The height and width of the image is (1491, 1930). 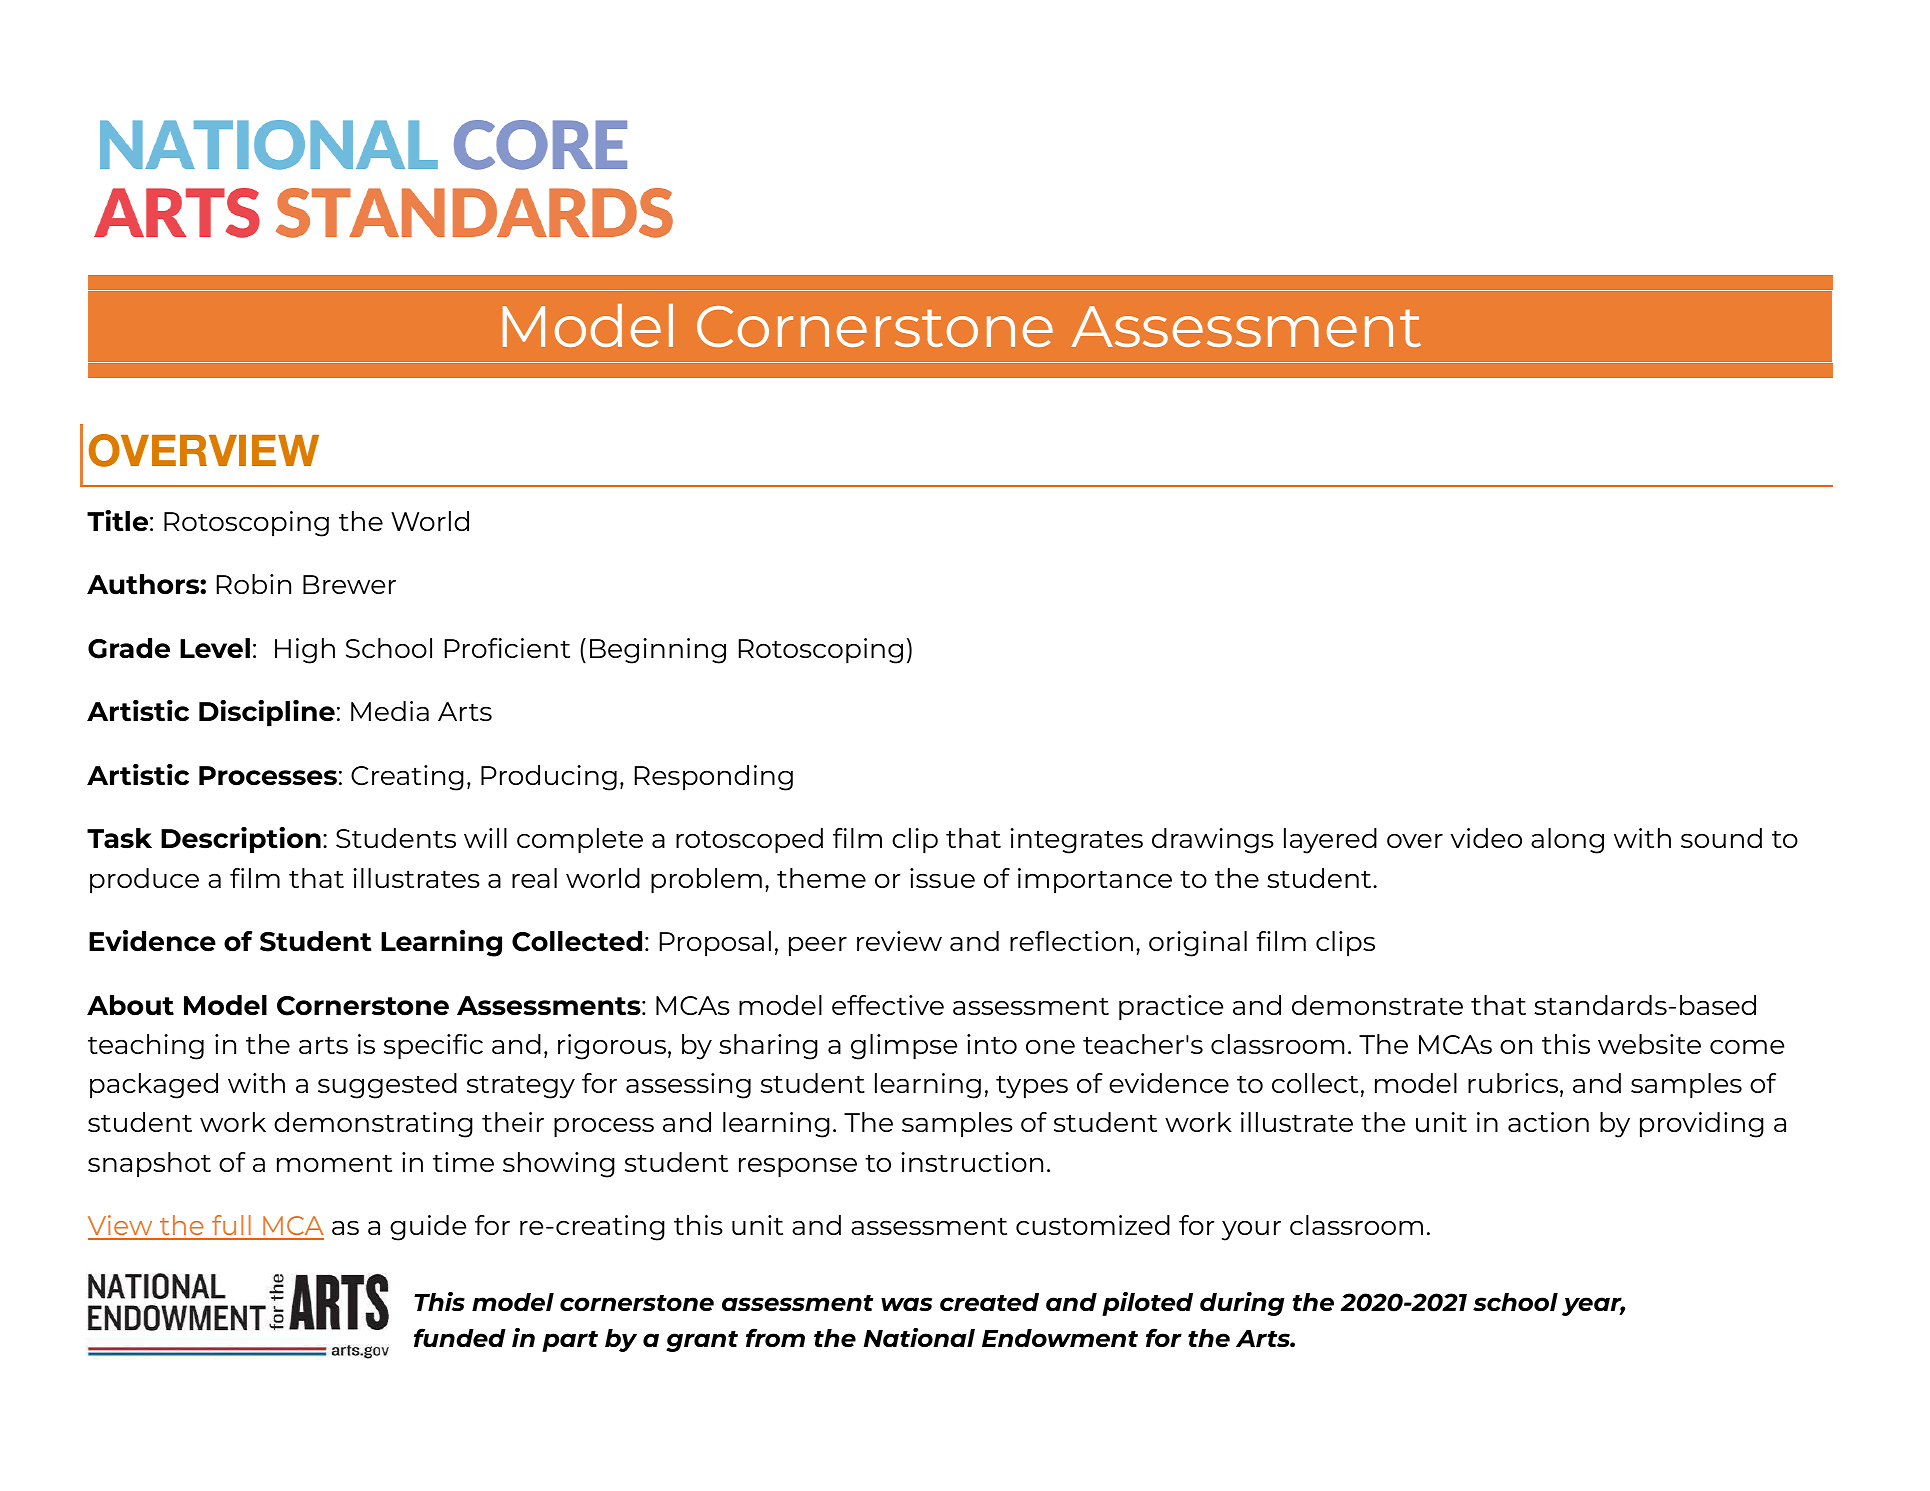 I want to click on was, so click(x=906, y=1304).
